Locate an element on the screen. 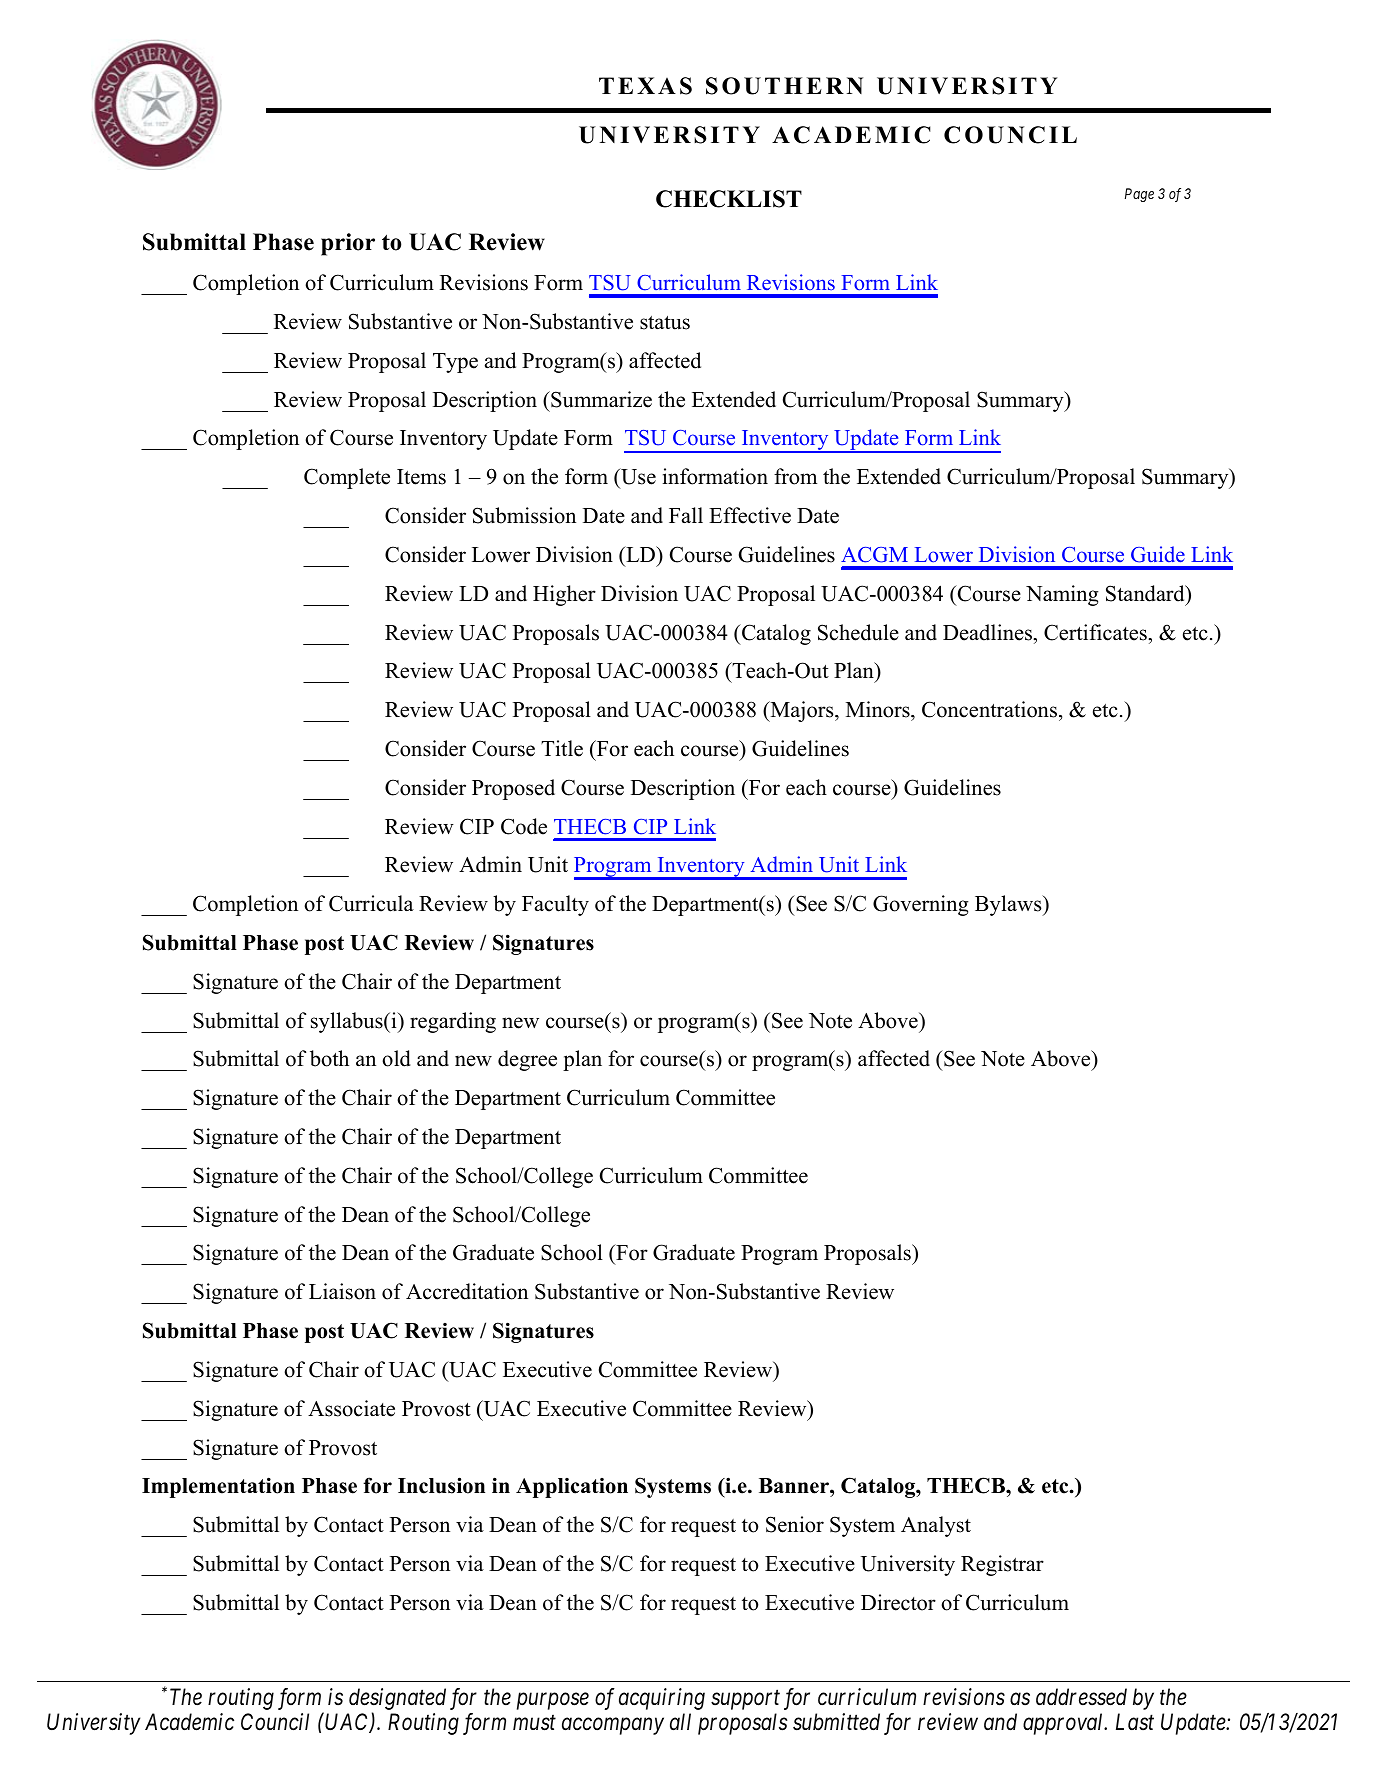 The image size is (1377, 1782). Curricula is located at coordinates (371, 903).
